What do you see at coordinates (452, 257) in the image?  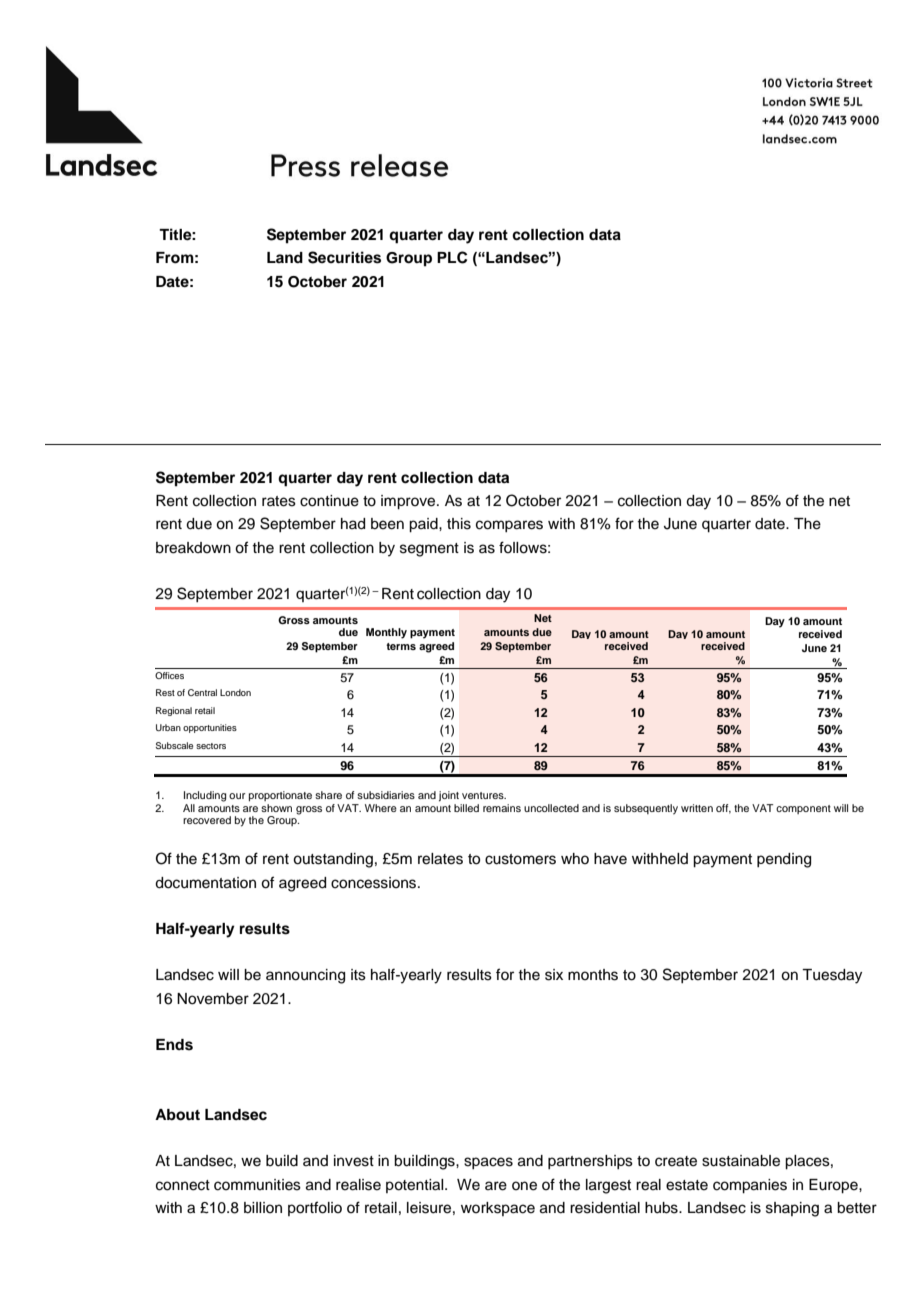 I see `PLC` at bounding box center [452, 257].
